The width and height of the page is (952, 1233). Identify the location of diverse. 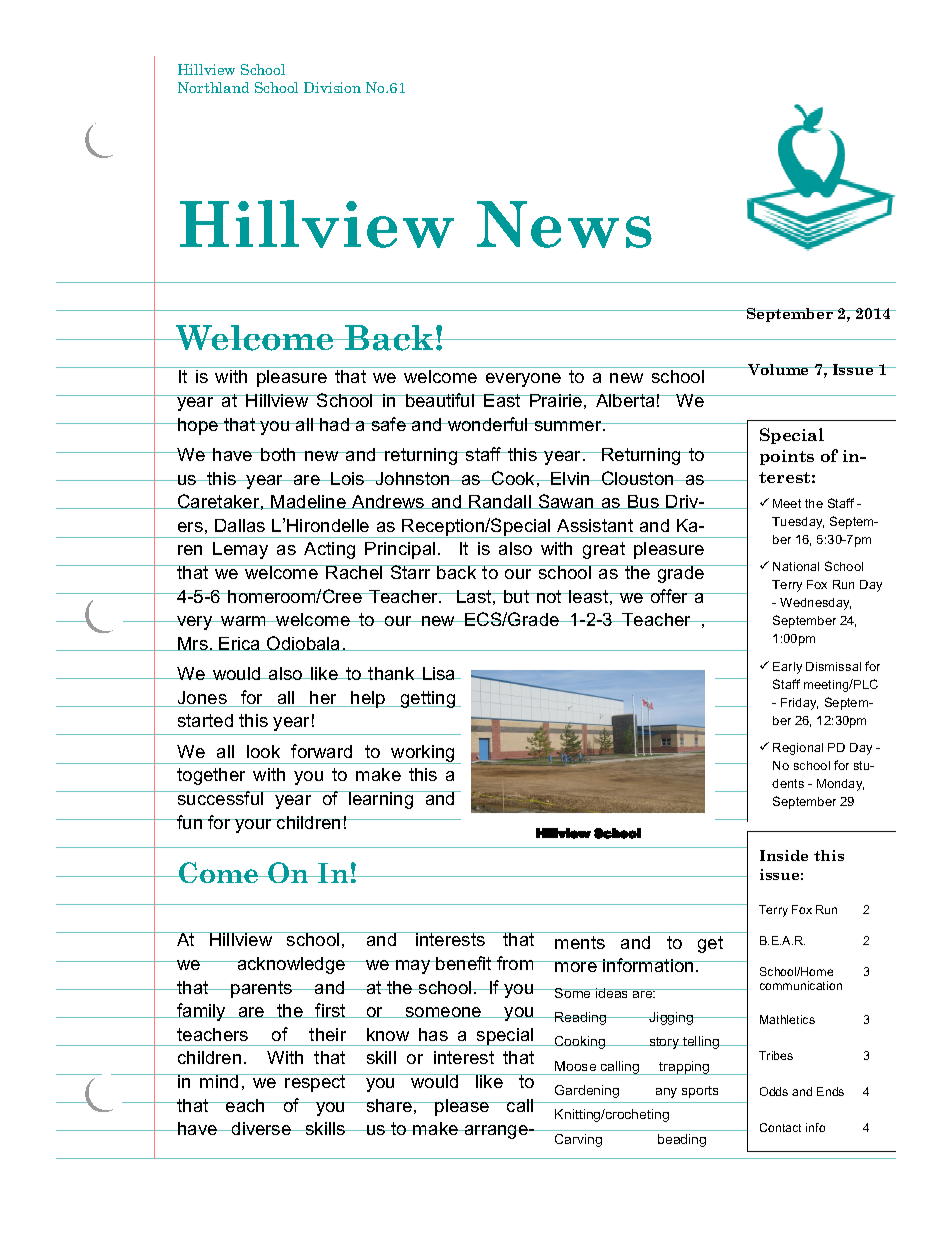
(261, 1128).
